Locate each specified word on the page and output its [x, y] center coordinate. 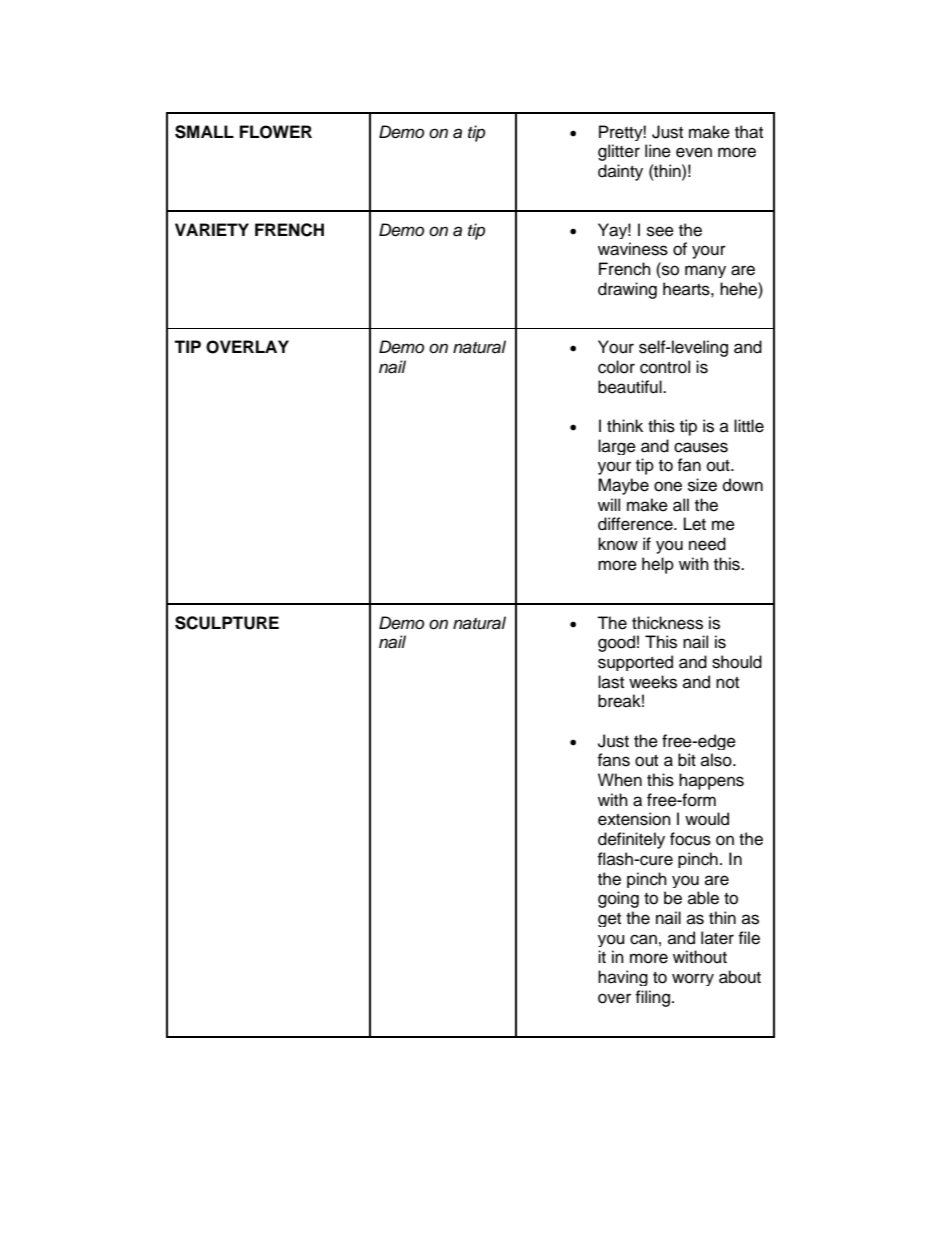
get [609, 920]
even [694, 152]
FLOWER [276, 132]
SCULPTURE [227, 623]
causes [701, 447]
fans [613, 760]
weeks [653, 682]
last [611, 682]
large [617, 447]
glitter [619, 152]
